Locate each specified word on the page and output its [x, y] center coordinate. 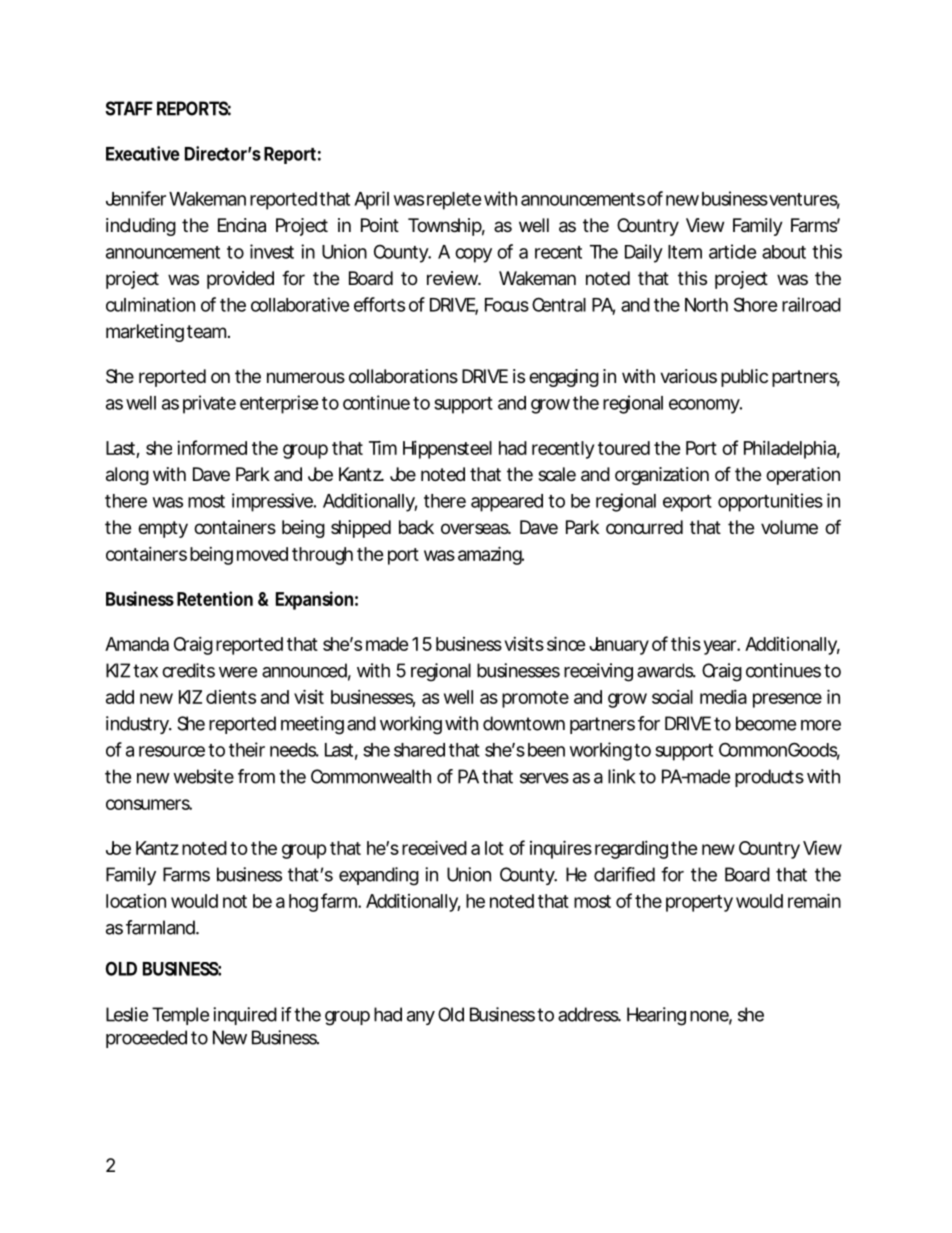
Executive [143, 153]
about [784, 252]
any [421, 1018]
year [721, 647]
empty [163, 529]
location [136, 901]
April [371, 200]
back [416, 527]
